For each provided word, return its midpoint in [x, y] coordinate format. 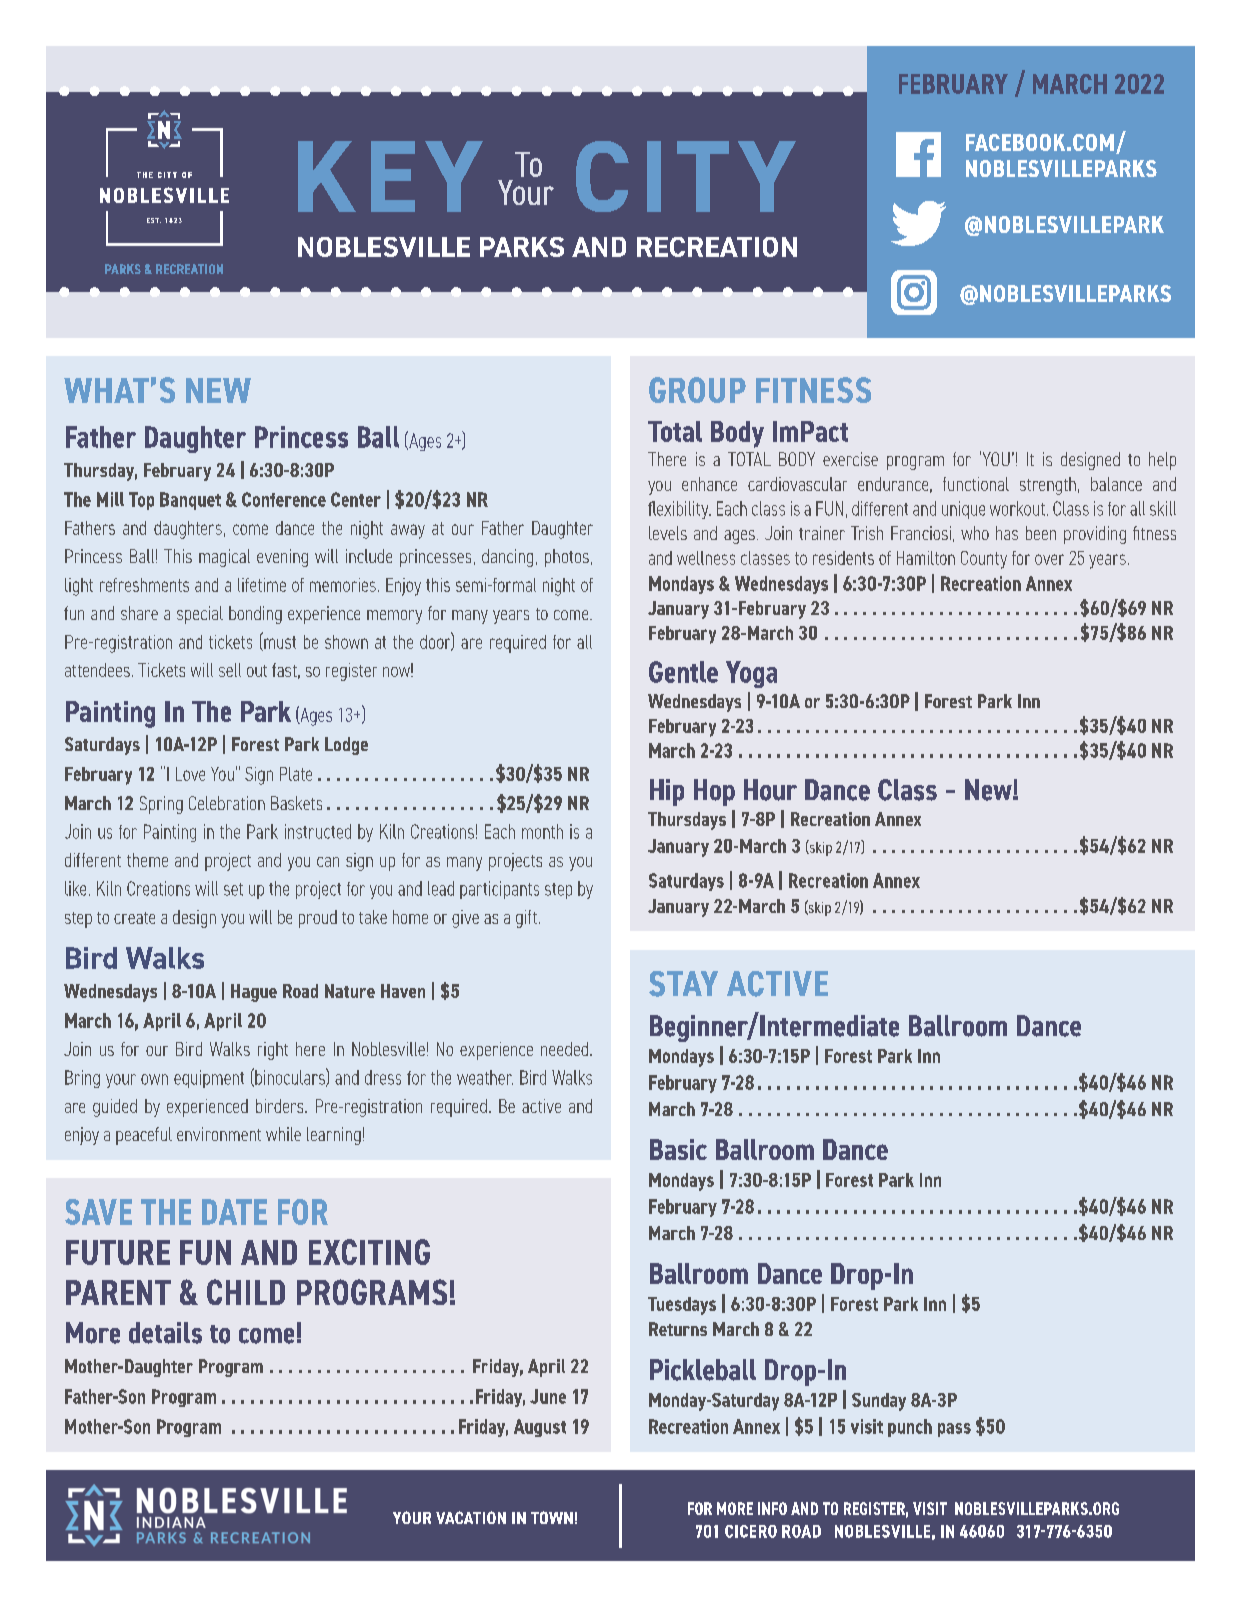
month [542, 831]
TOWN [552, 1517]
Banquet [190, 501]
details [165, 1333]
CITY [686, 176]
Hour [770, 790]
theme [147, 860]
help [1162, 461]
